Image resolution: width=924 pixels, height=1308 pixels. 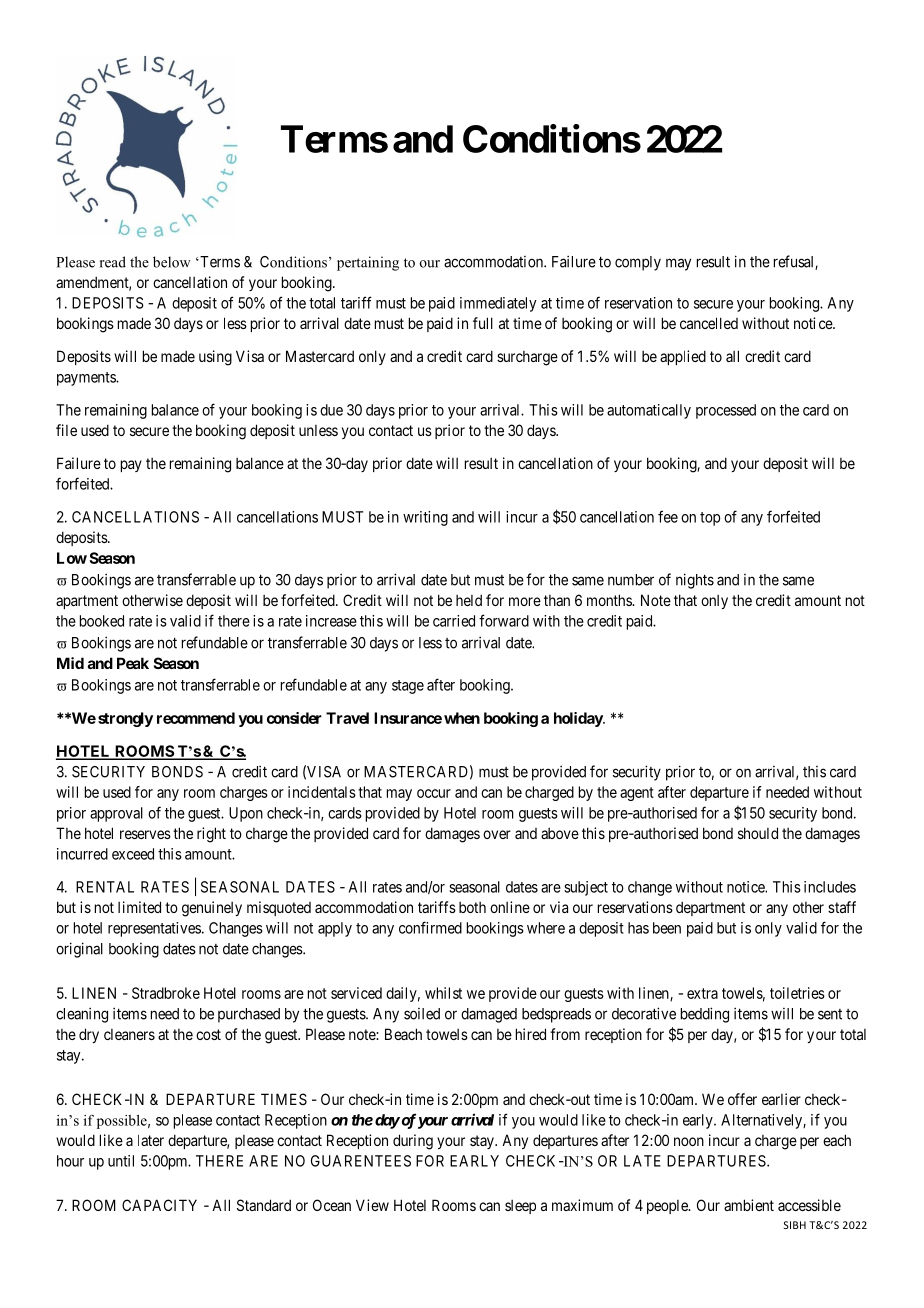 What do you see at coordinates (125, 719) in the document?
I see `strongly` at bounding box center [125, 719].
